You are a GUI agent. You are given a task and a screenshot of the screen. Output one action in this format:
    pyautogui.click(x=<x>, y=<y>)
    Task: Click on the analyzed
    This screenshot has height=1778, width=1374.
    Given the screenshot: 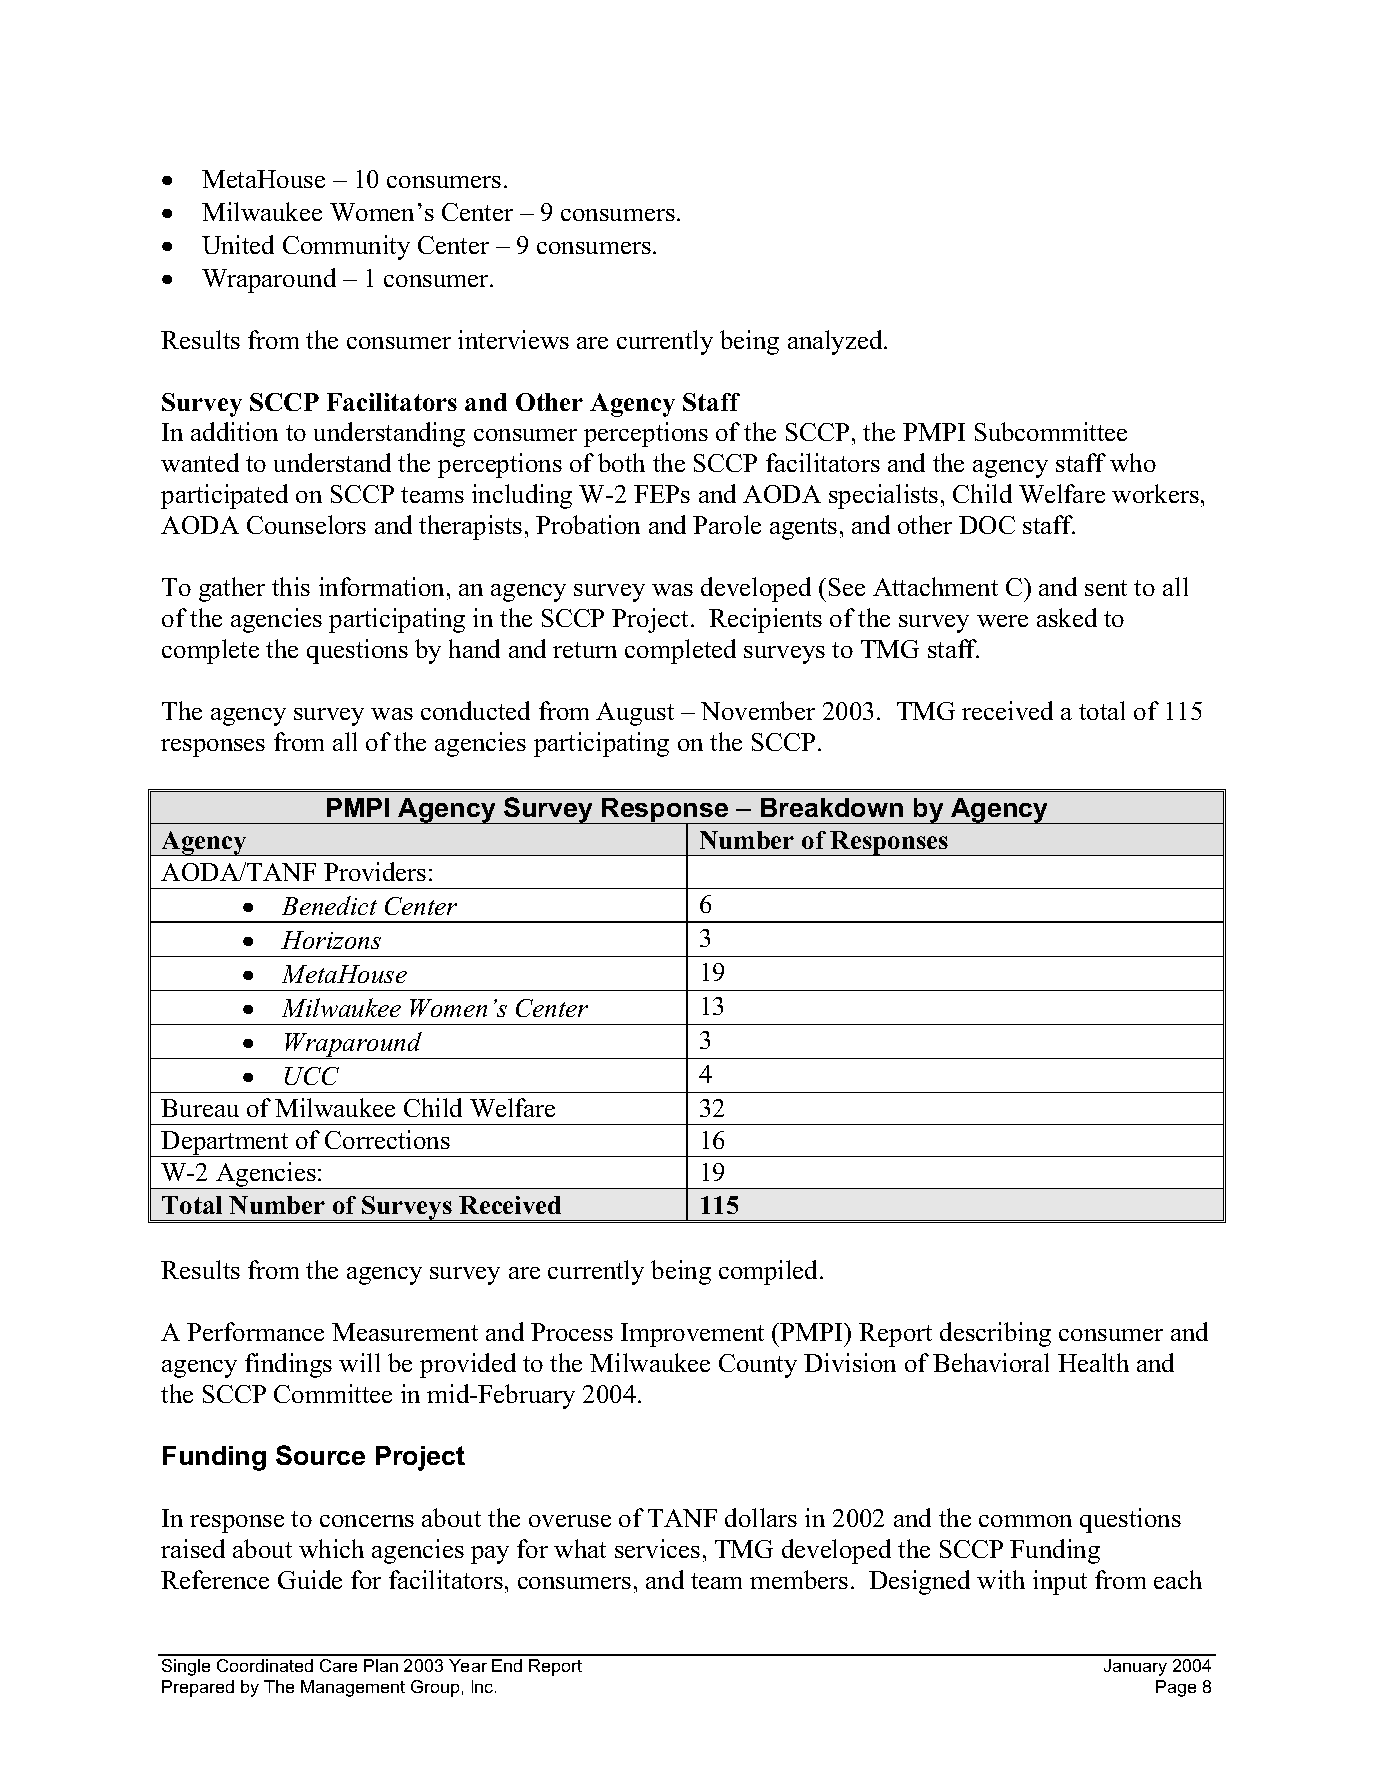 What is the action you would take?
    pyautogui.click(x=836, y=342)
